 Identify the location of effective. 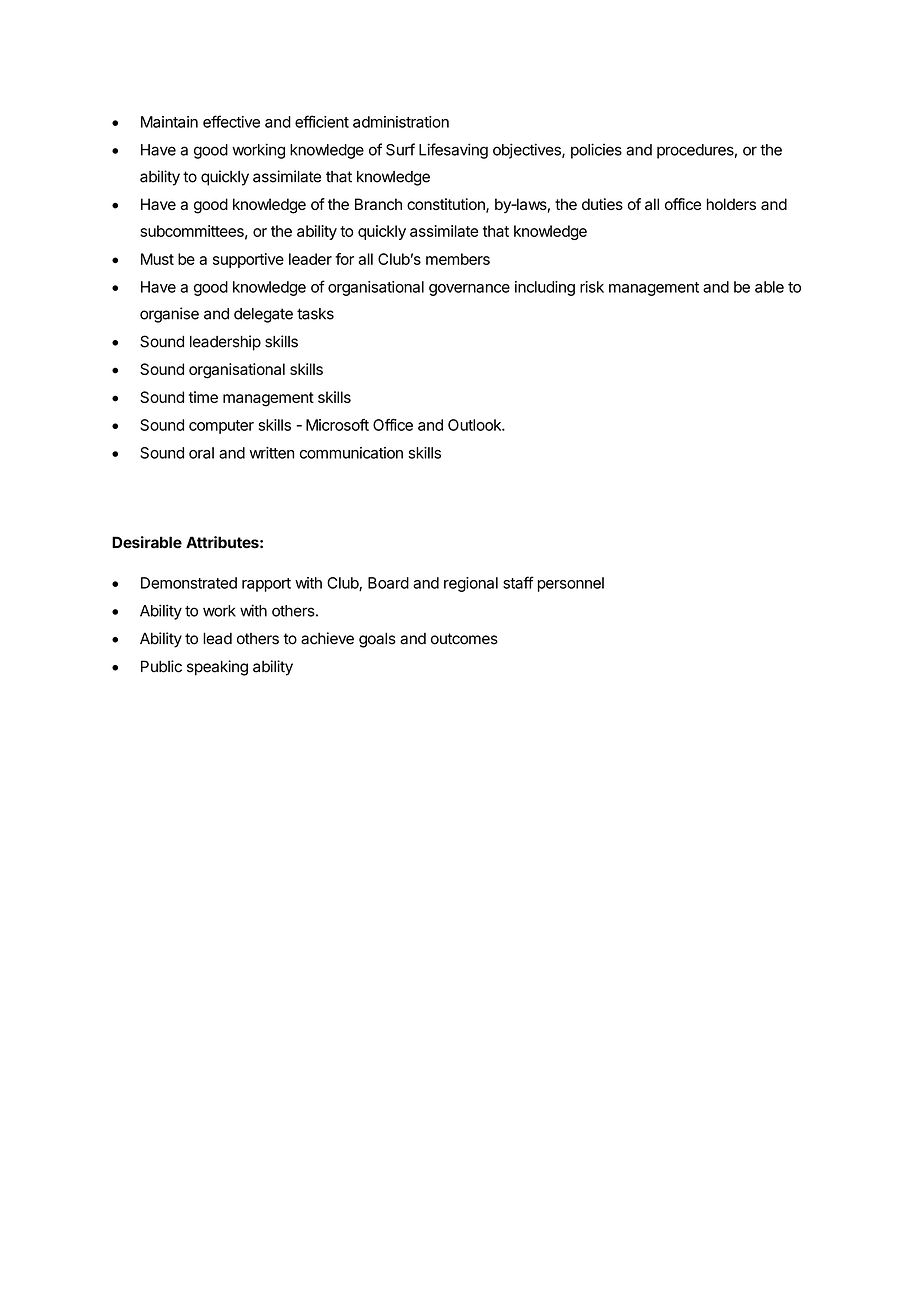
(231, 121).
